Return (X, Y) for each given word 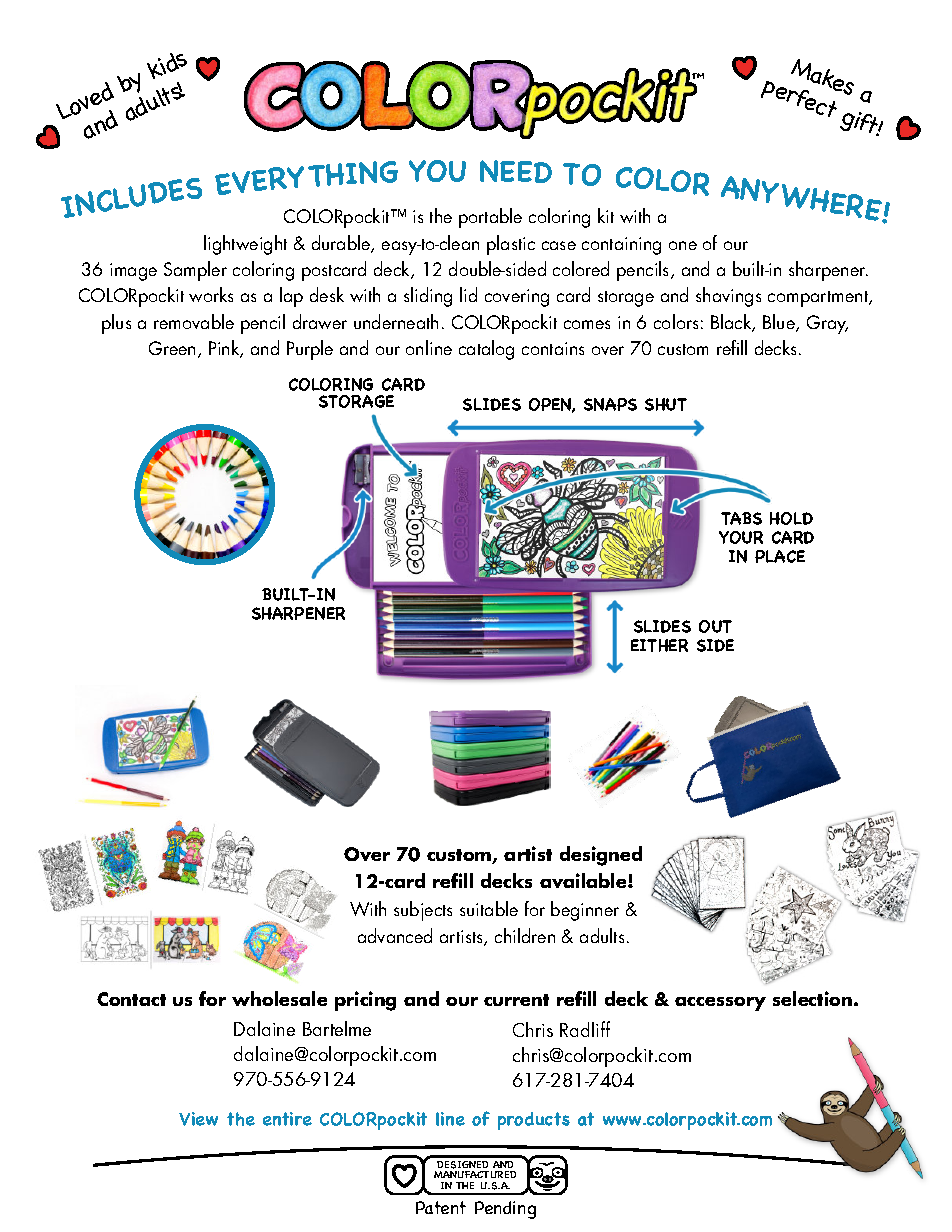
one (683, 245)
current (516, 1000)
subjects (423, 911)
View (198, 1119)
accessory (720, 1004)
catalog (486, 350)
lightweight (245, 245)
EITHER (659, 645)
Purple (310, 350)
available (584, 880)
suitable (489, 908)
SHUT (666, 404)
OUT (715, 626)
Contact (131, 999)
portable (490, 218)
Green (172, 348)
